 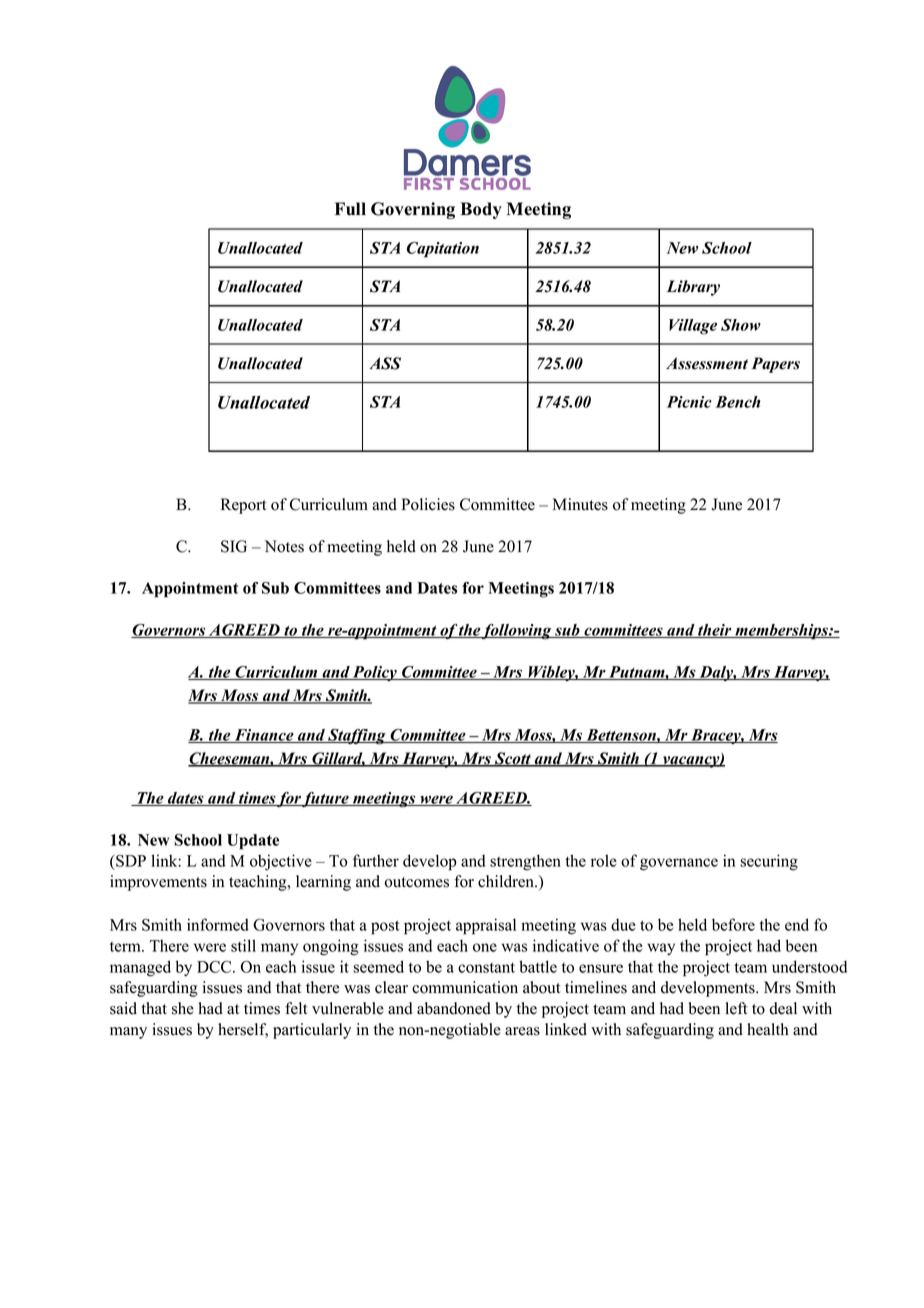 What do you see at coordinates (428, 504) in the document?
I see `Policies` at bounding box center [428, 504].
